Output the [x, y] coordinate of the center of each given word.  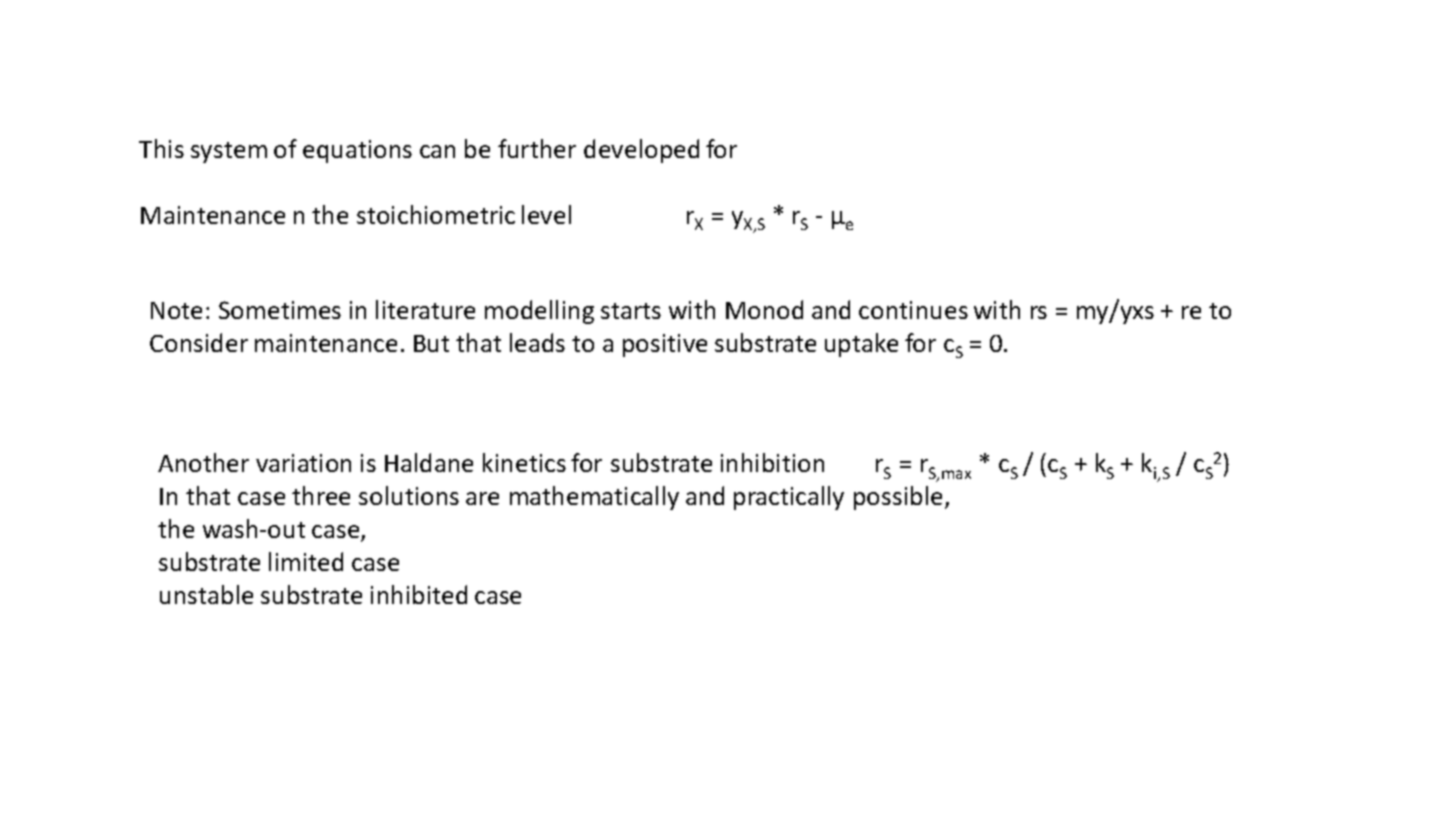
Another [203, 462]
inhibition [772, 462]
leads [537, 342]
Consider [199, 342]
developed [641, 151]
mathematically [594, 498]
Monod [764, 309]
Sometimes [280, 310]
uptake [861, 345]
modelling [539, 312]
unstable [206, 594]
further [537, 148]
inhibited [419, 594]
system [229, 152]
